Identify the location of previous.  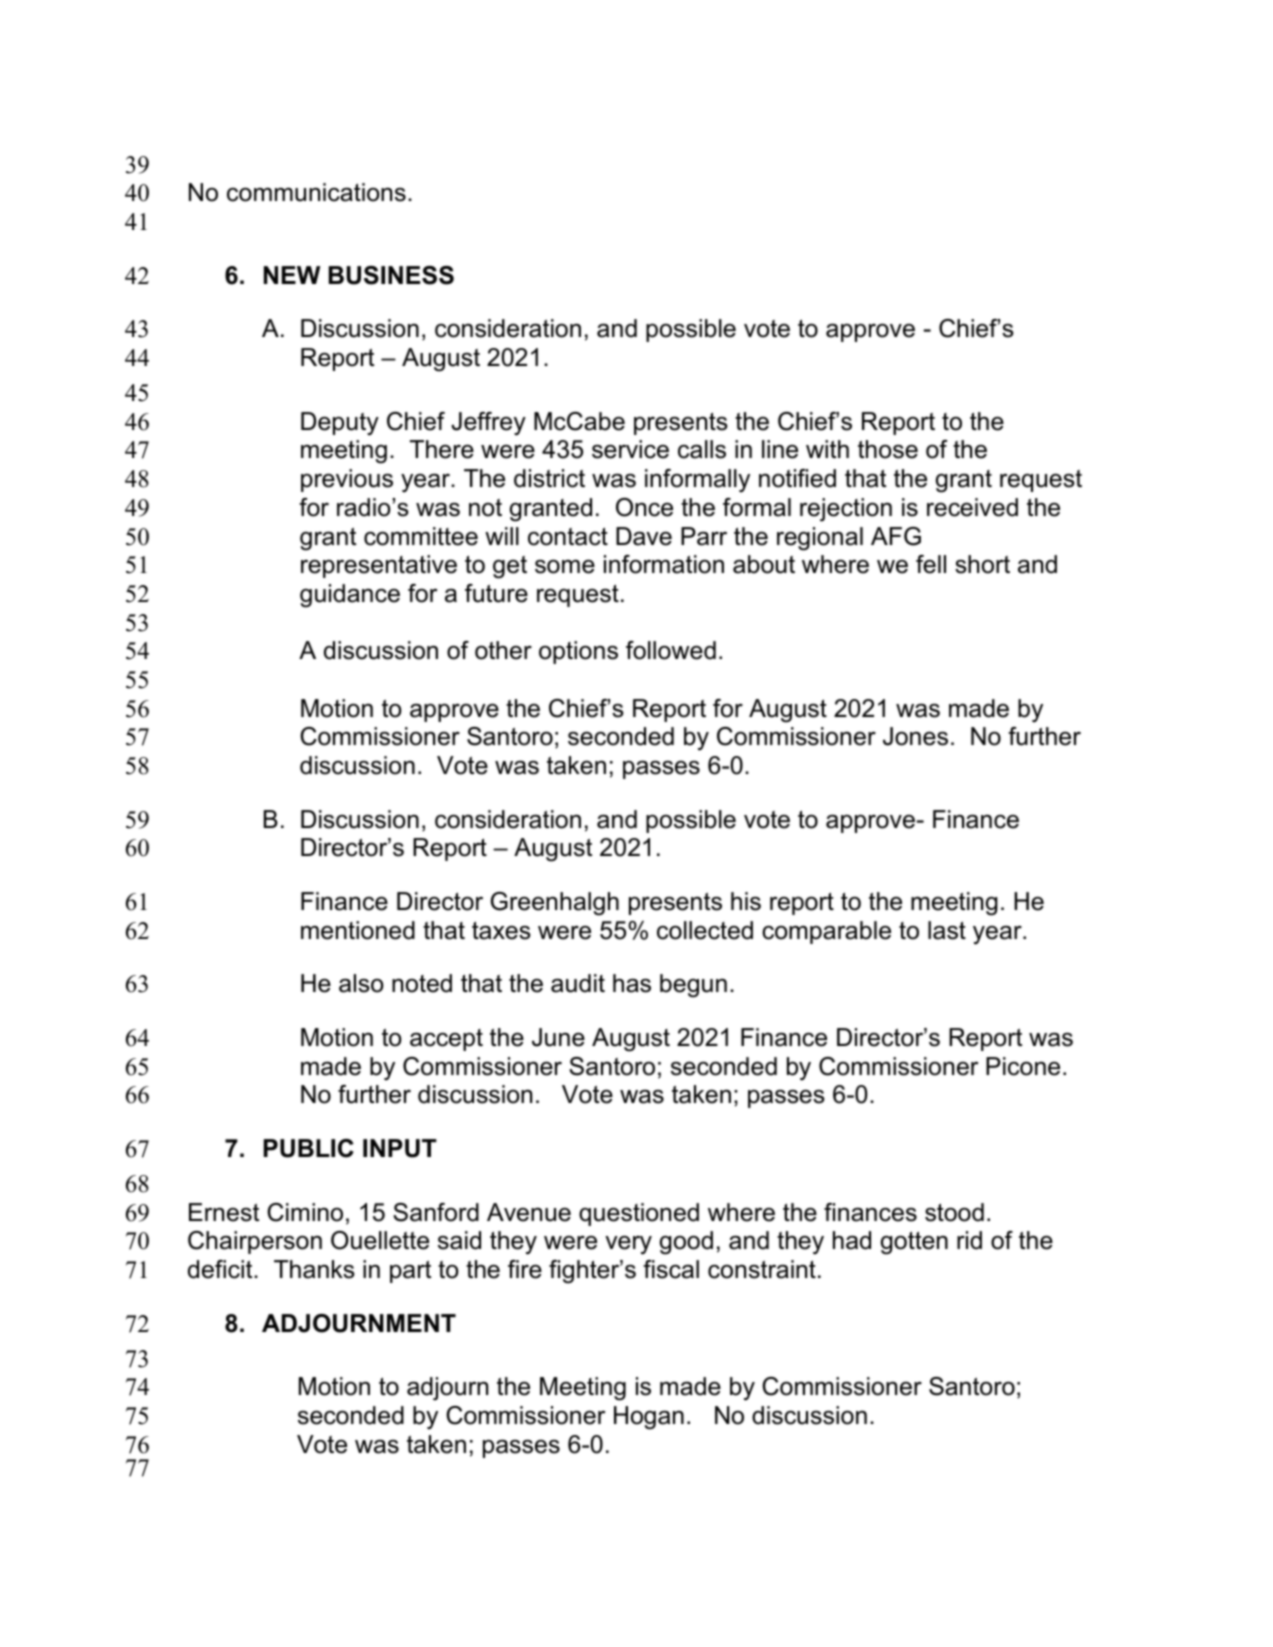
(347, 480).
